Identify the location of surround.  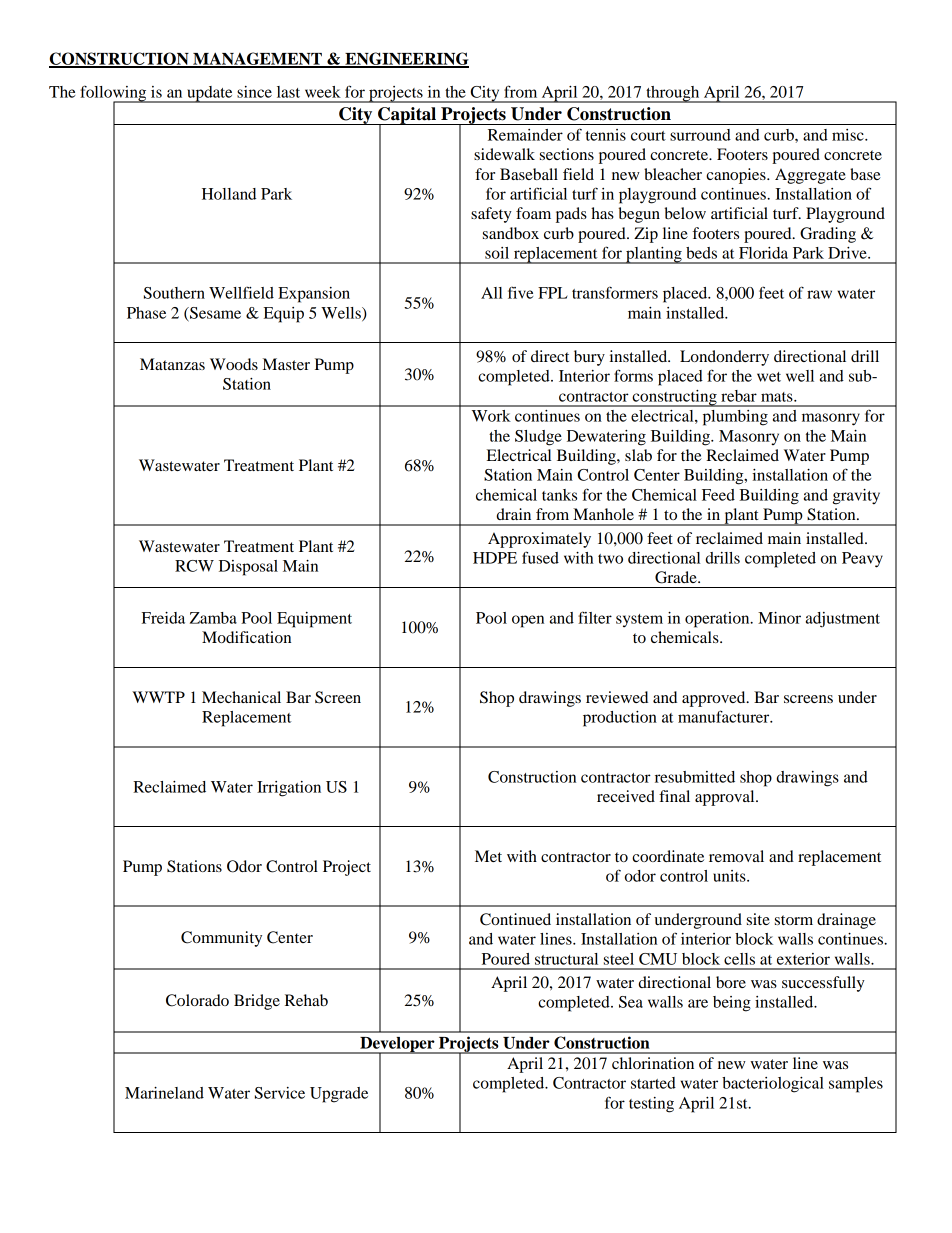
(700, 135).
